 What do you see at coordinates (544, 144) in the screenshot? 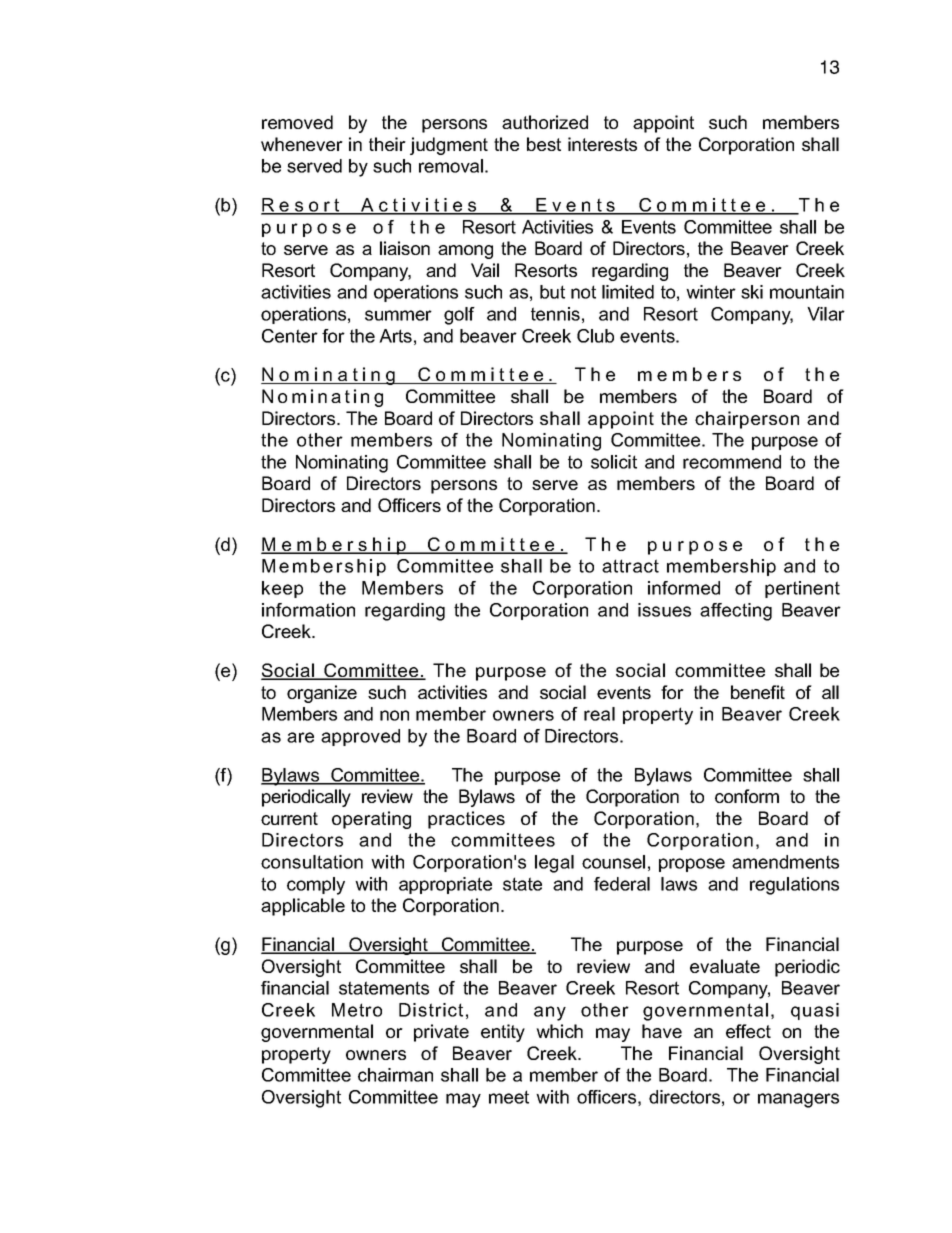
I see `best` at bounding box center [544, 144].
